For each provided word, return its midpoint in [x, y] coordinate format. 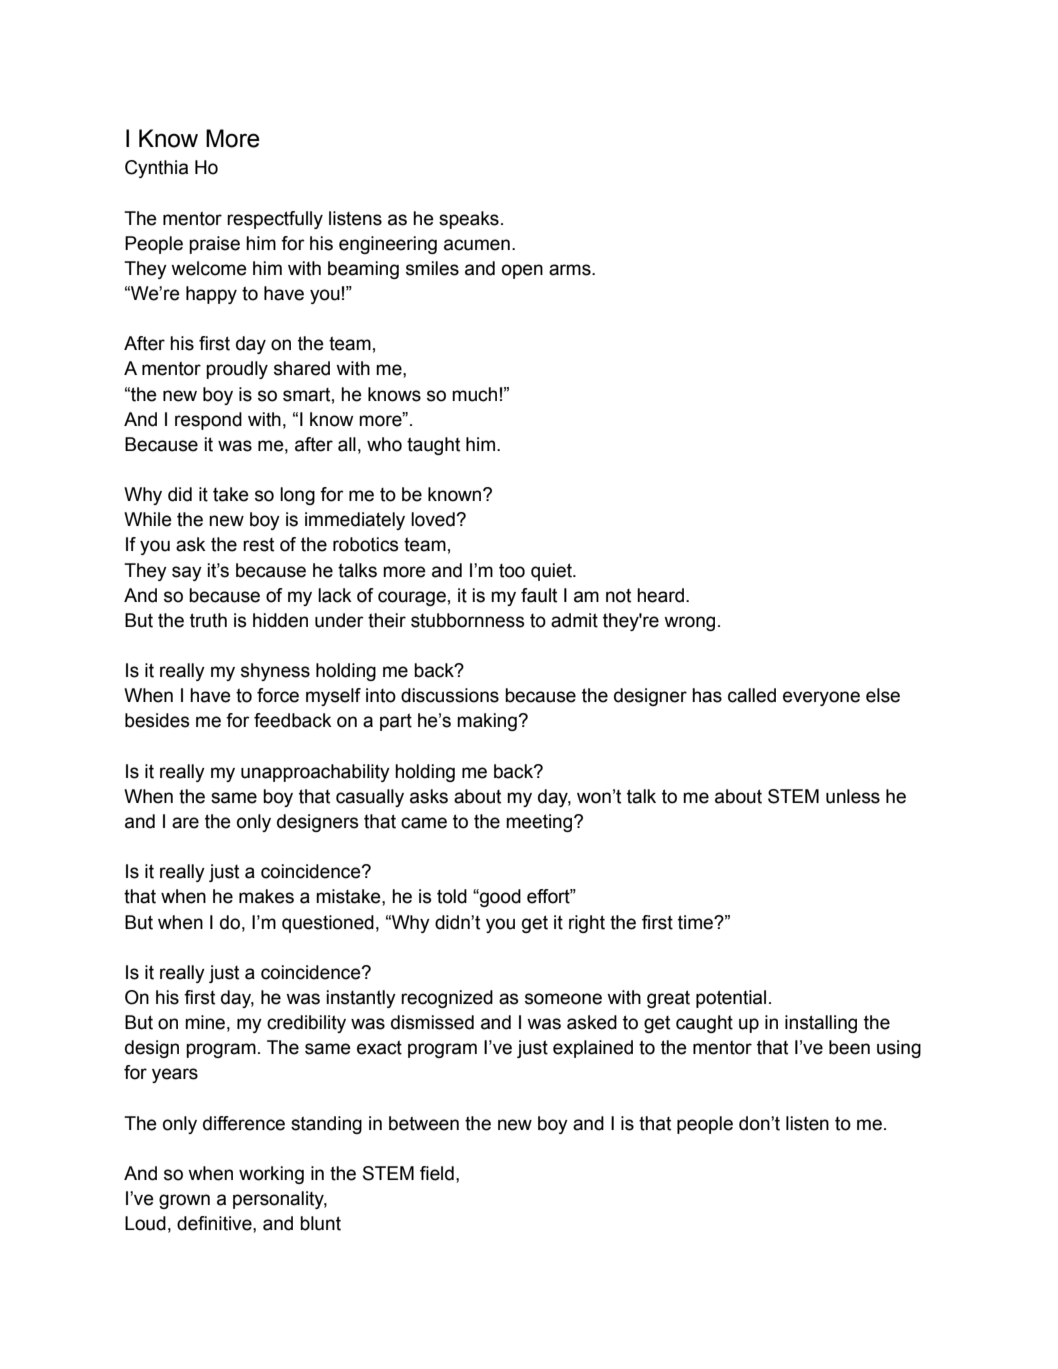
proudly [237, 370]
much [474, 394]
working [271, 1175]
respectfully [275, 220]
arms [571, 270]
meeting [540, 823]
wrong [689, 623]
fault [539, 595]
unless [853, 796]
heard [660, 595]
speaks [469, 220]
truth [208, 620]
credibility [306, 1024]
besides [157, 720]
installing [821, 1024]
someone [563, 999]
